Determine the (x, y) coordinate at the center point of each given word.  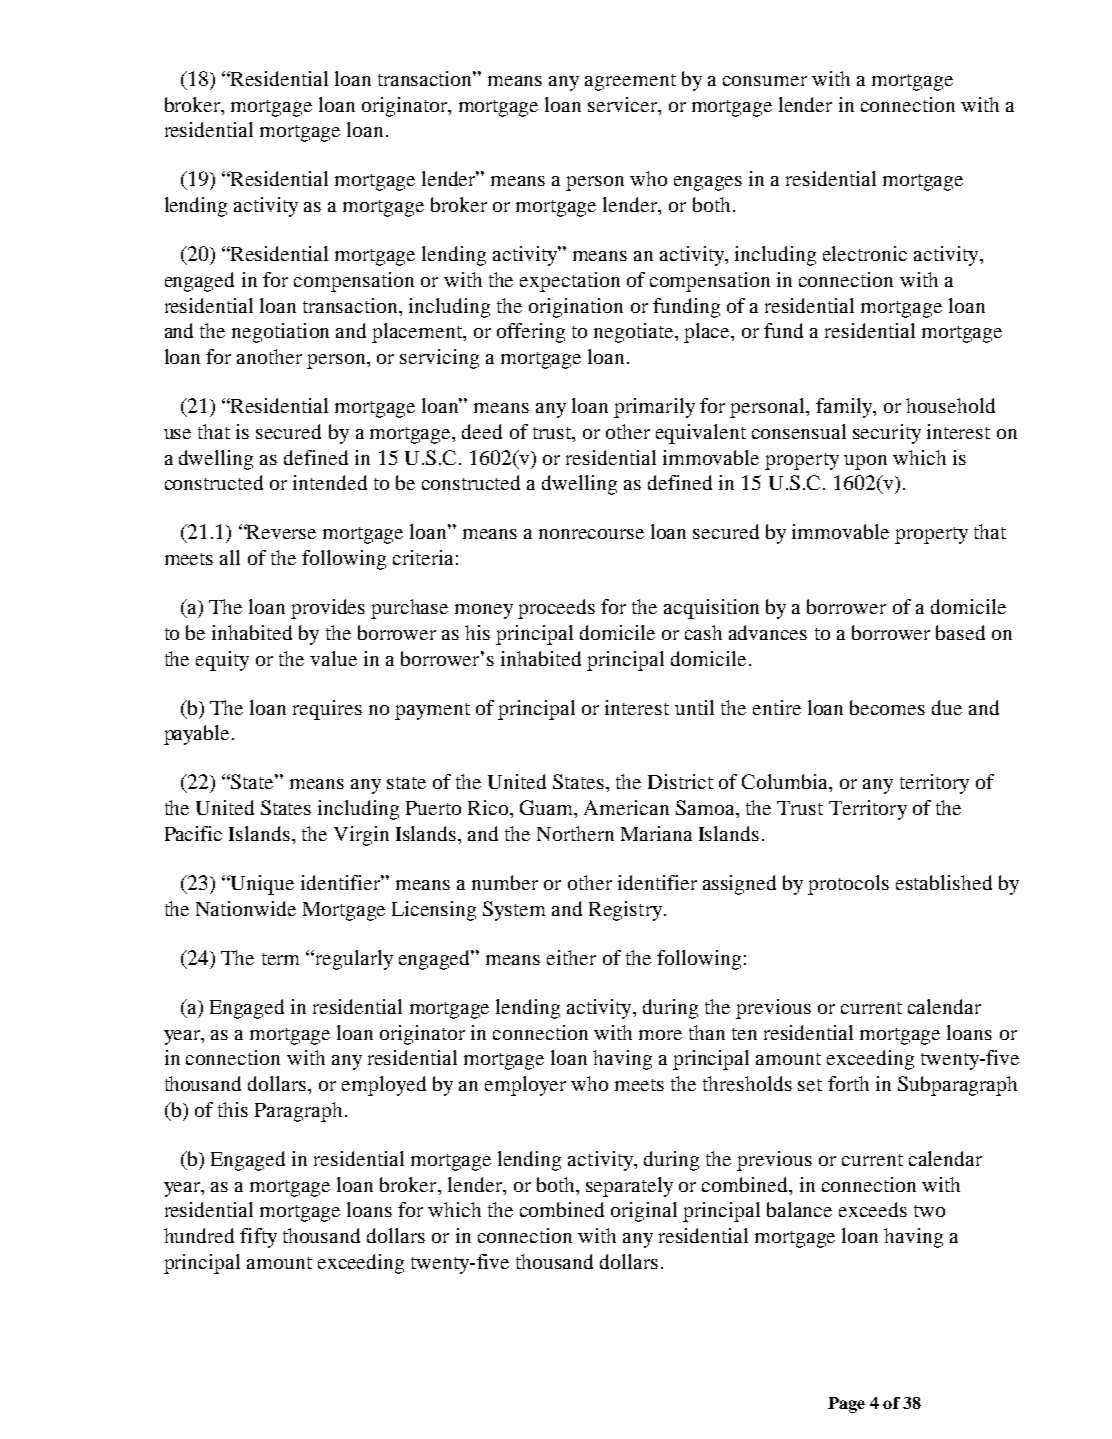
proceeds (556, 609)
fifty (258, 1238)
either (571, 957)
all (230, 557)
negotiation (280, 333)
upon (865, 462)
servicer (623, 104)
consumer (765, 81)
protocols (848, 885)
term (280, 959)
